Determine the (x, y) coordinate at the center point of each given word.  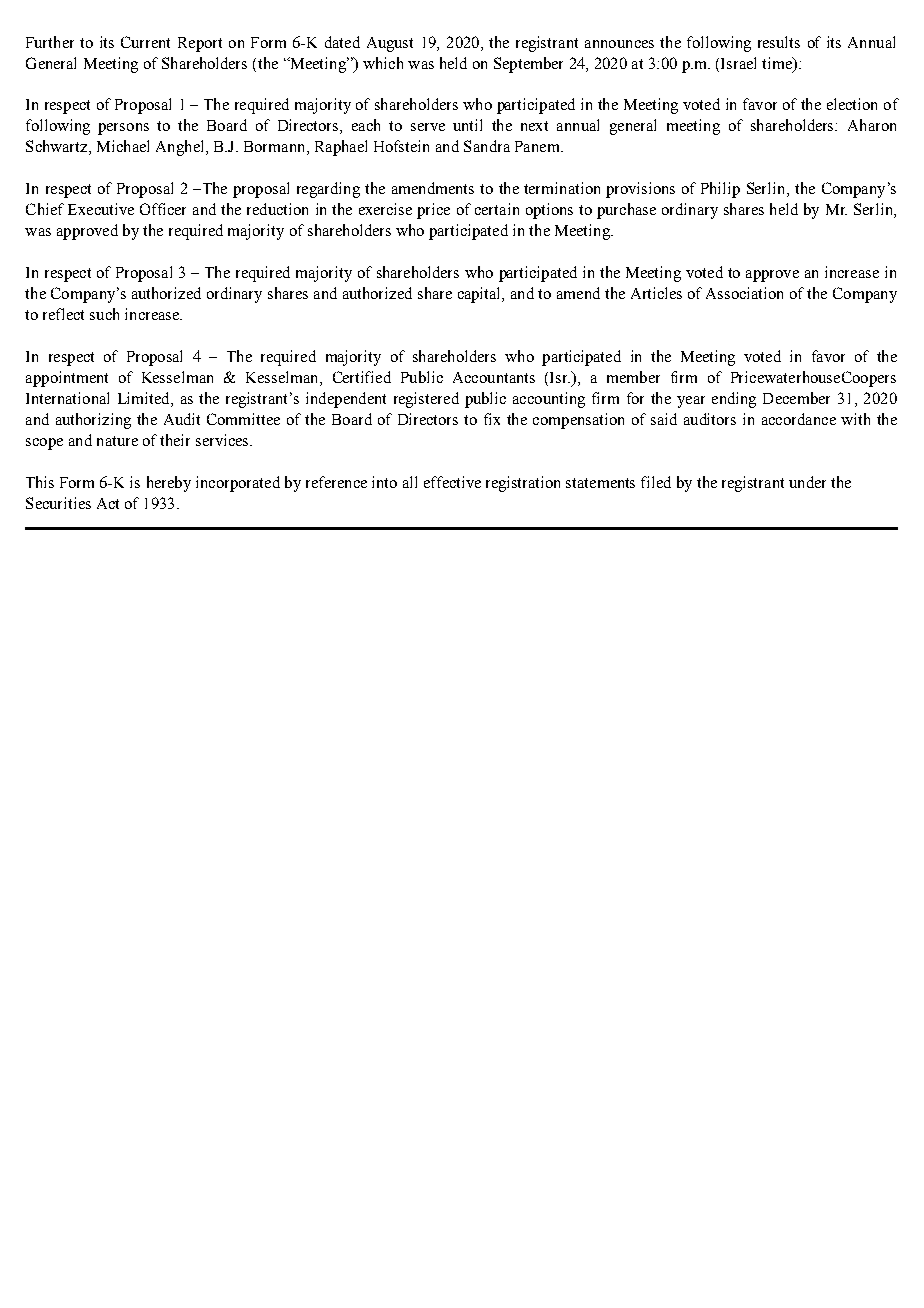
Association (744, 293)
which (383, 63)
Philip (720, 190)
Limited (145, 399)
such (104, 314)
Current (145, 42)
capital (481, 295)
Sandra (487, 146)
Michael (123, 146)
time (778, 63)
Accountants (494, 377)
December (796, 398)
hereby (169, 484)
